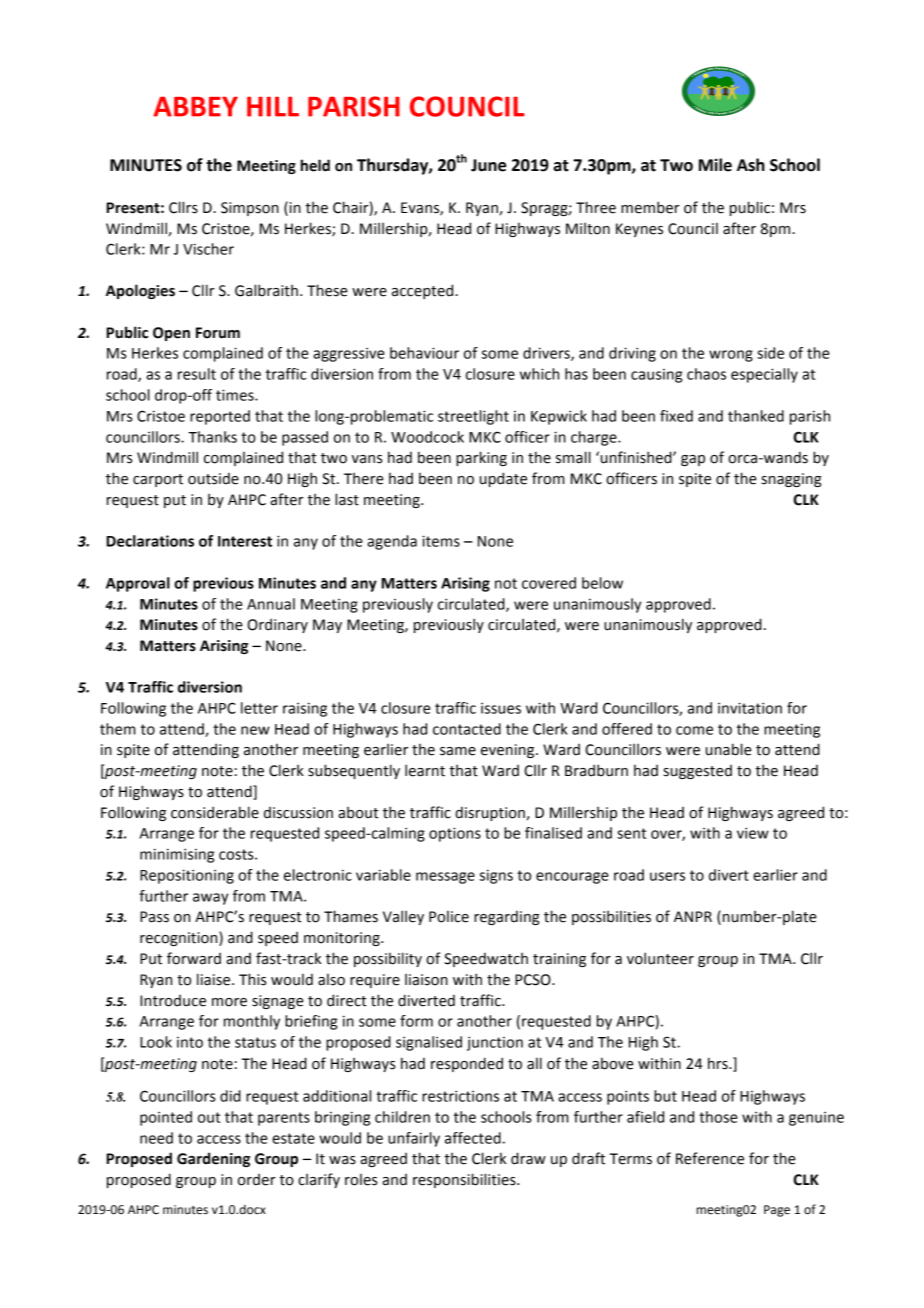  I want to click on June, so click(488, 165).
